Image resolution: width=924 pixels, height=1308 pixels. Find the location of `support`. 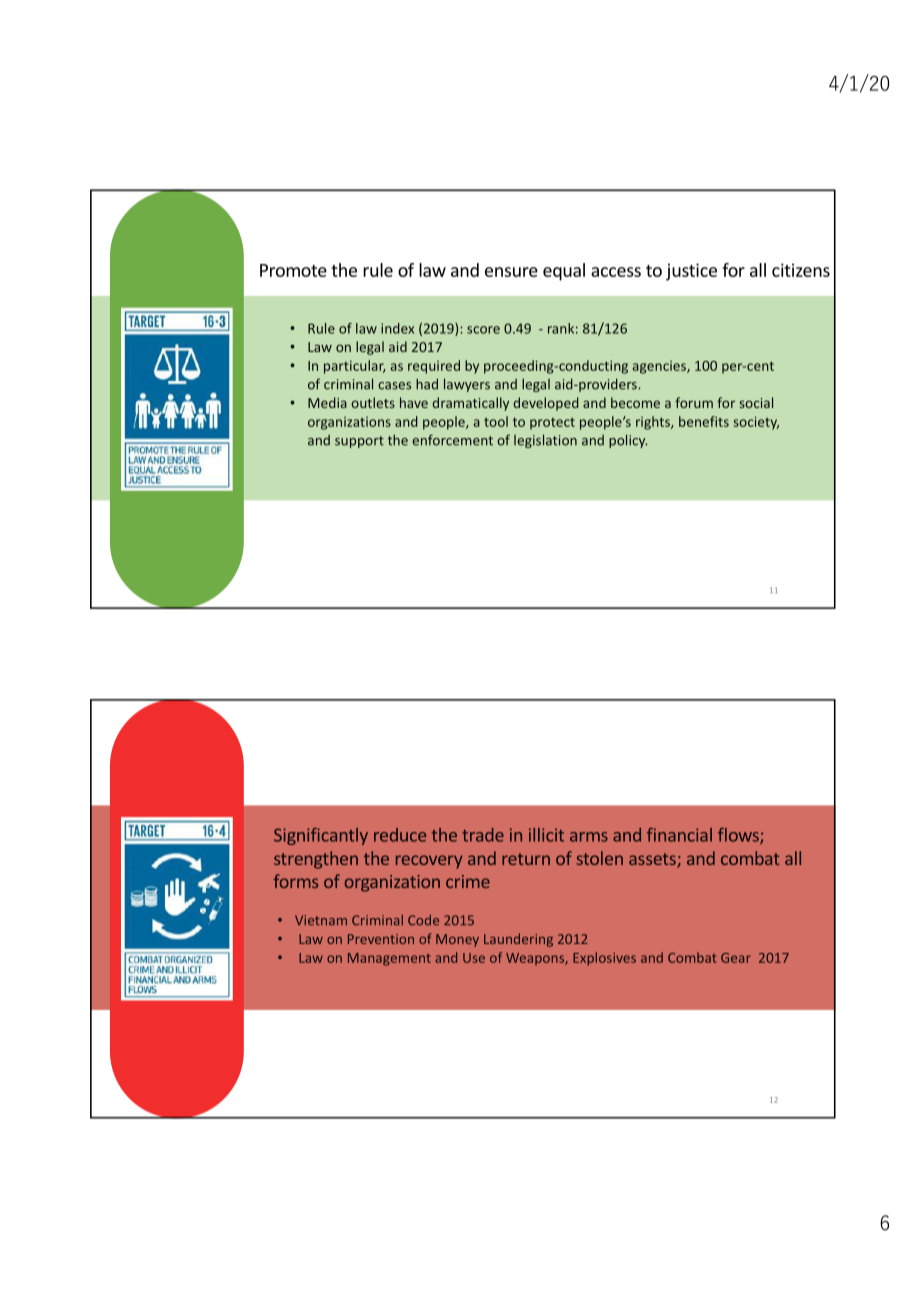

support is located at coordinates (359, 442).
